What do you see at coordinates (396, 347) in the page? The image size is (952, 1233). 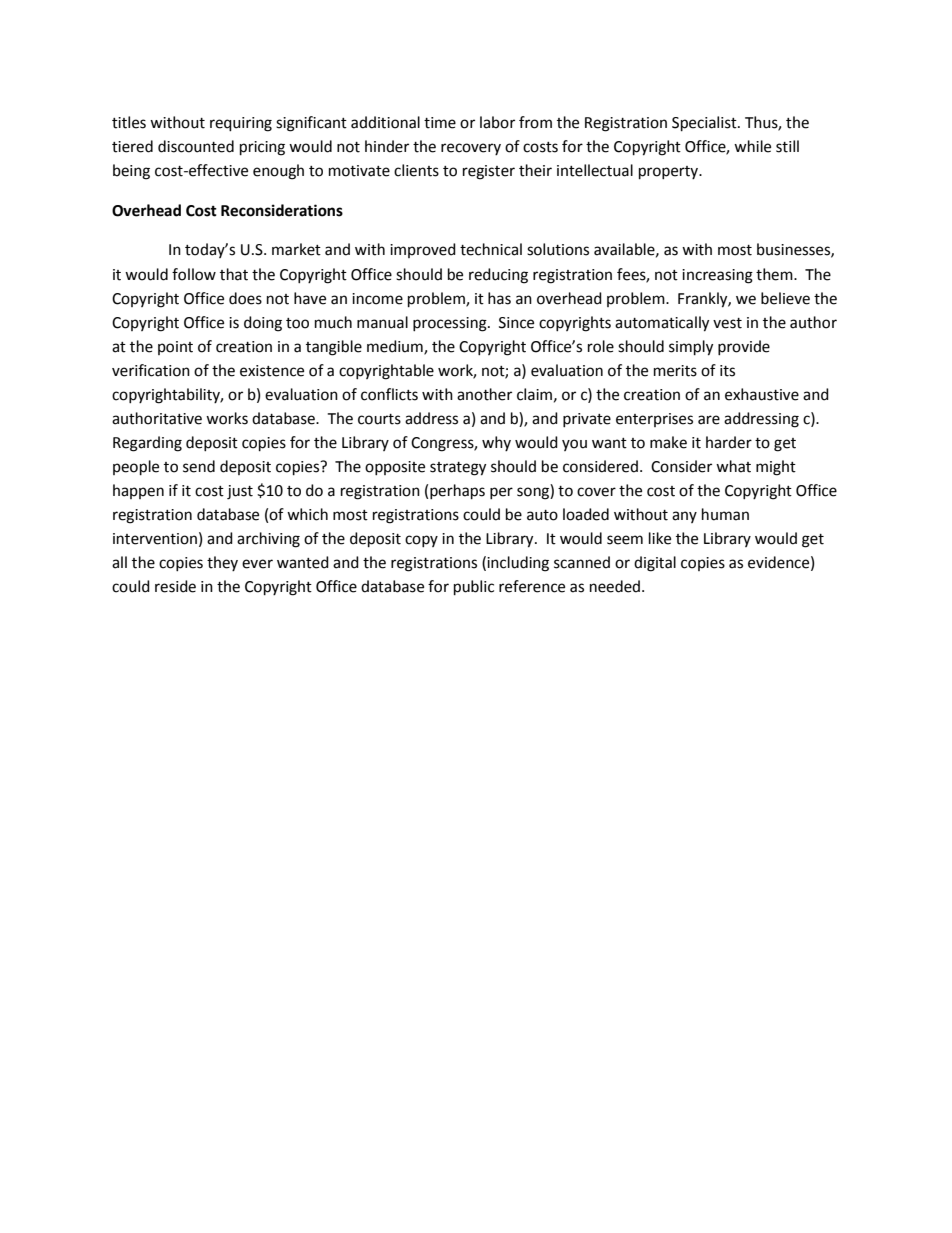 I see `medium` at bounding box center [396, 347].
